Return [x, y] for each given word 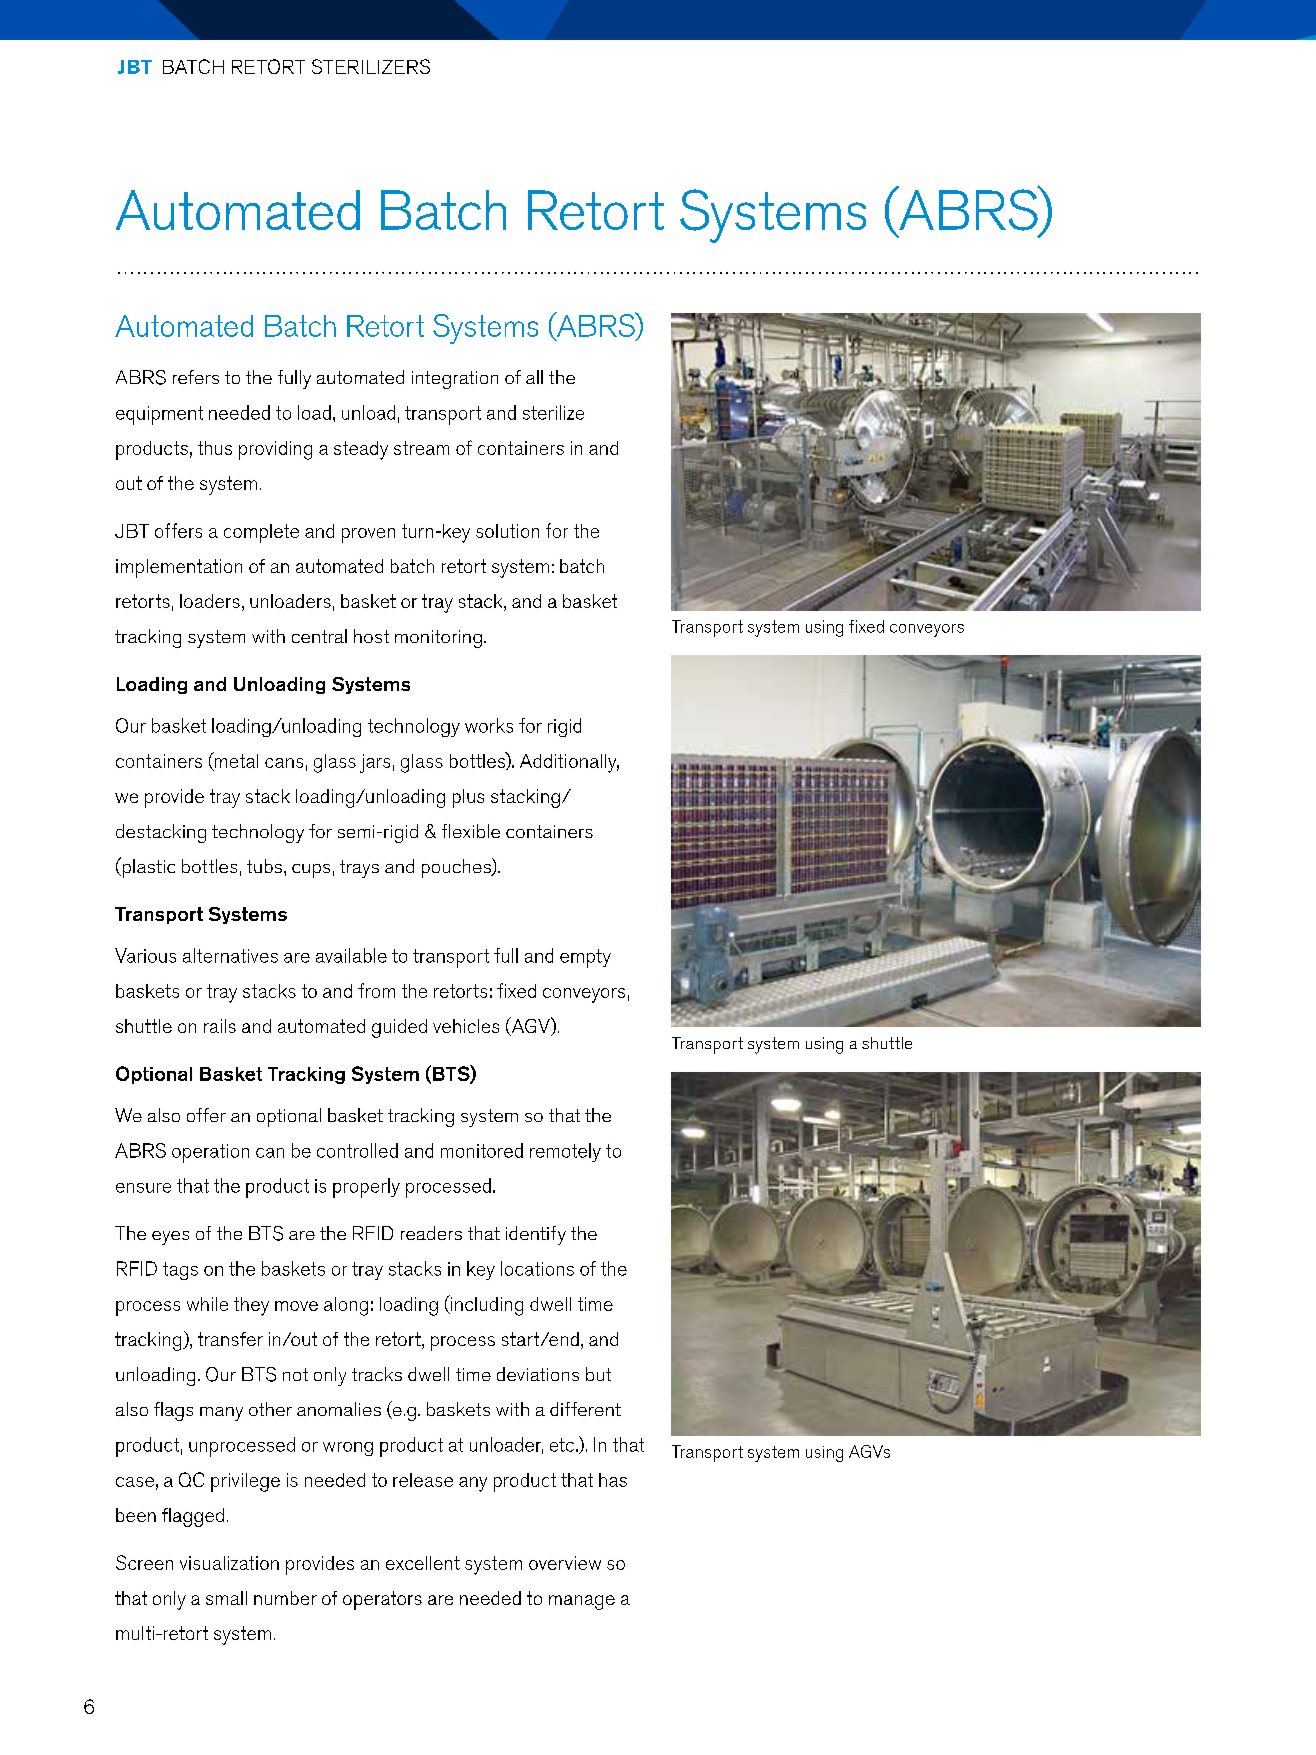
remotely [565, 1152]
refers [196, 377]
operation [210, 1153]
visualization [229, 1563]
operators [382, 1600]
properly [366, 1188]
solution [507, 531]
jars [375, 763]
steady [361, 450]
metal [235, 761]
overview [565, 1563]
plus [468, 798]
